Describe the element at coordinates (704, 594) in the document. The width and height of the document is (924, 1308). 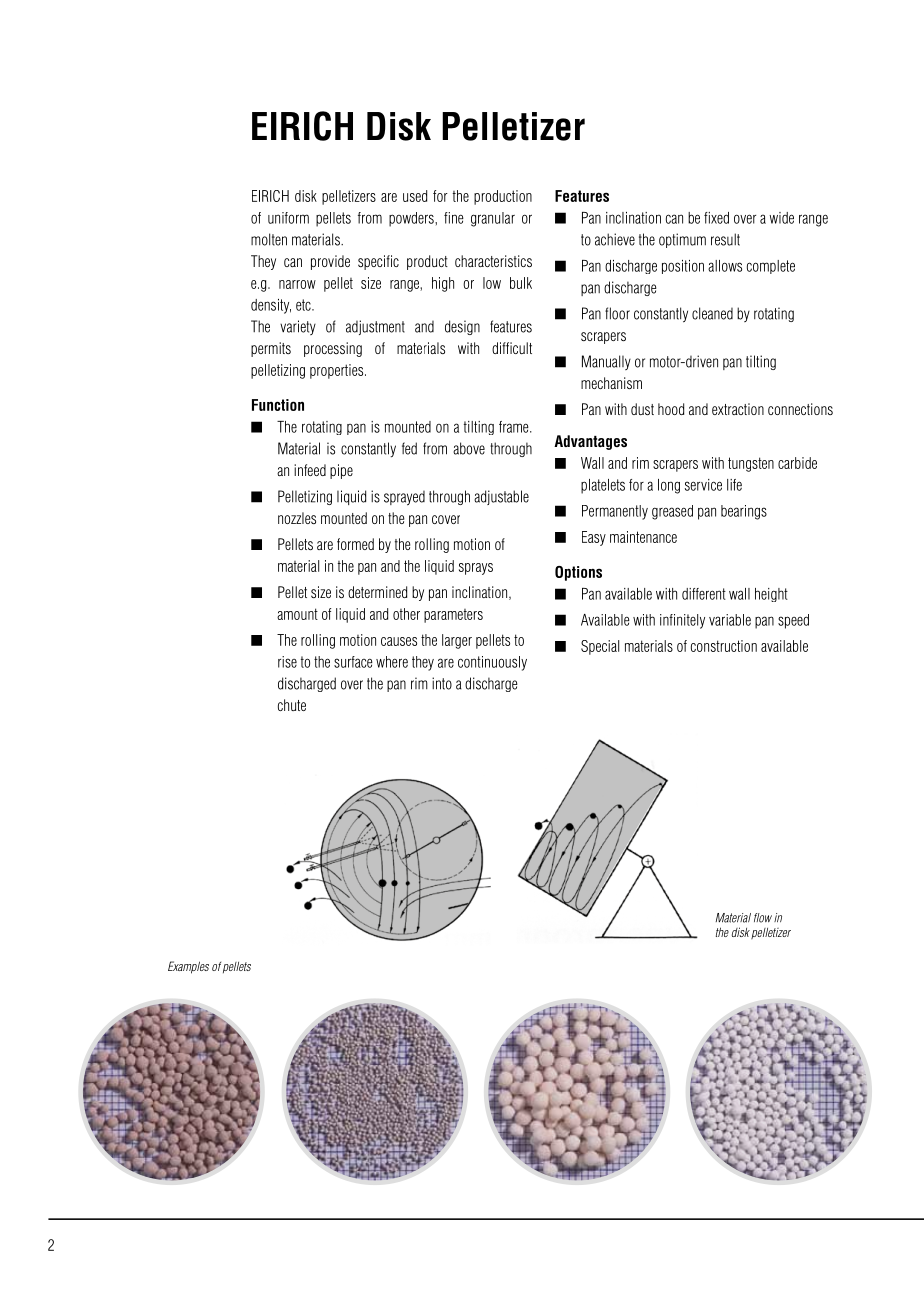
I see `different` at that location.
